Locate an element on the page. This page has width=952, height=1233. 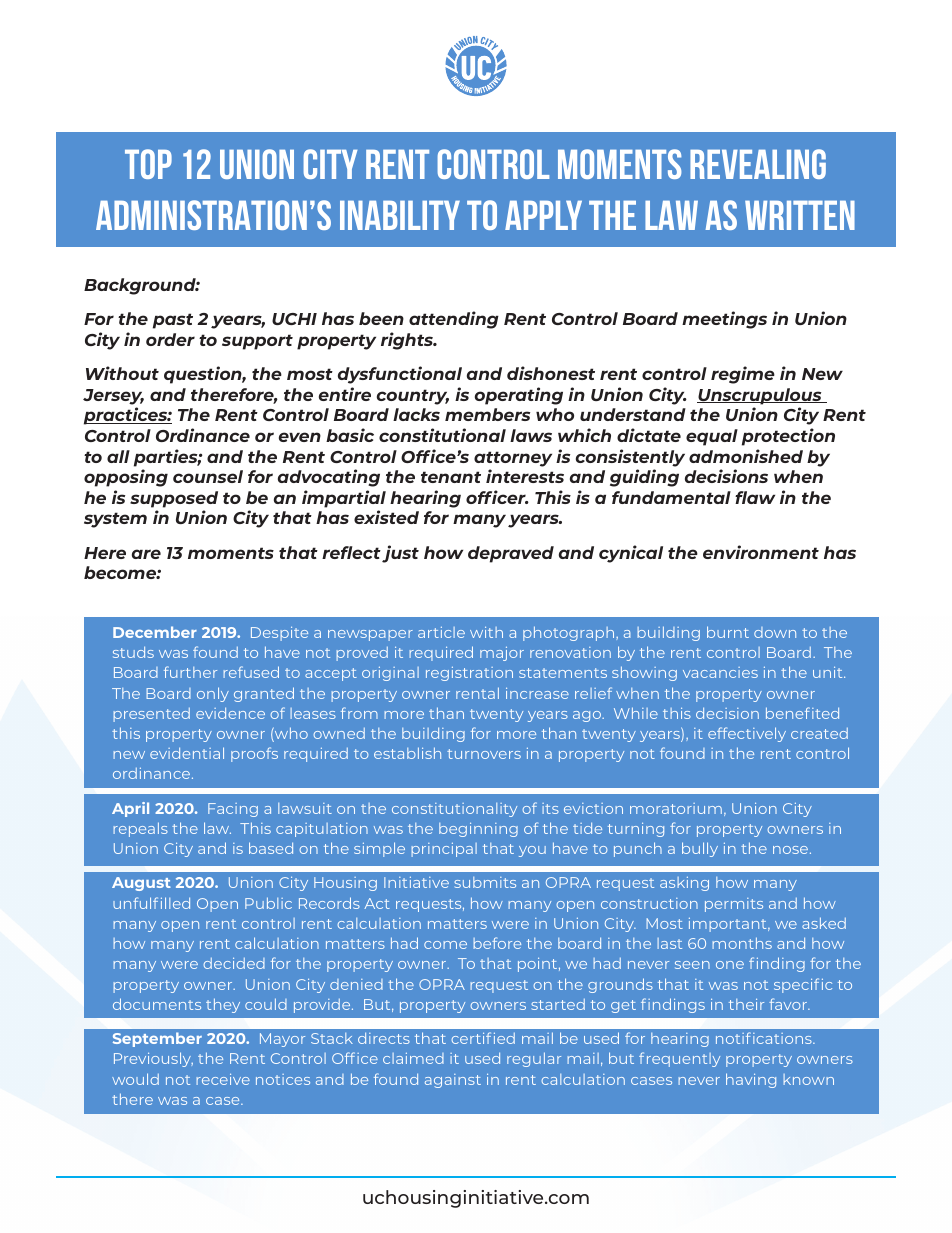
certified is located at coordinates (483, 1038).
